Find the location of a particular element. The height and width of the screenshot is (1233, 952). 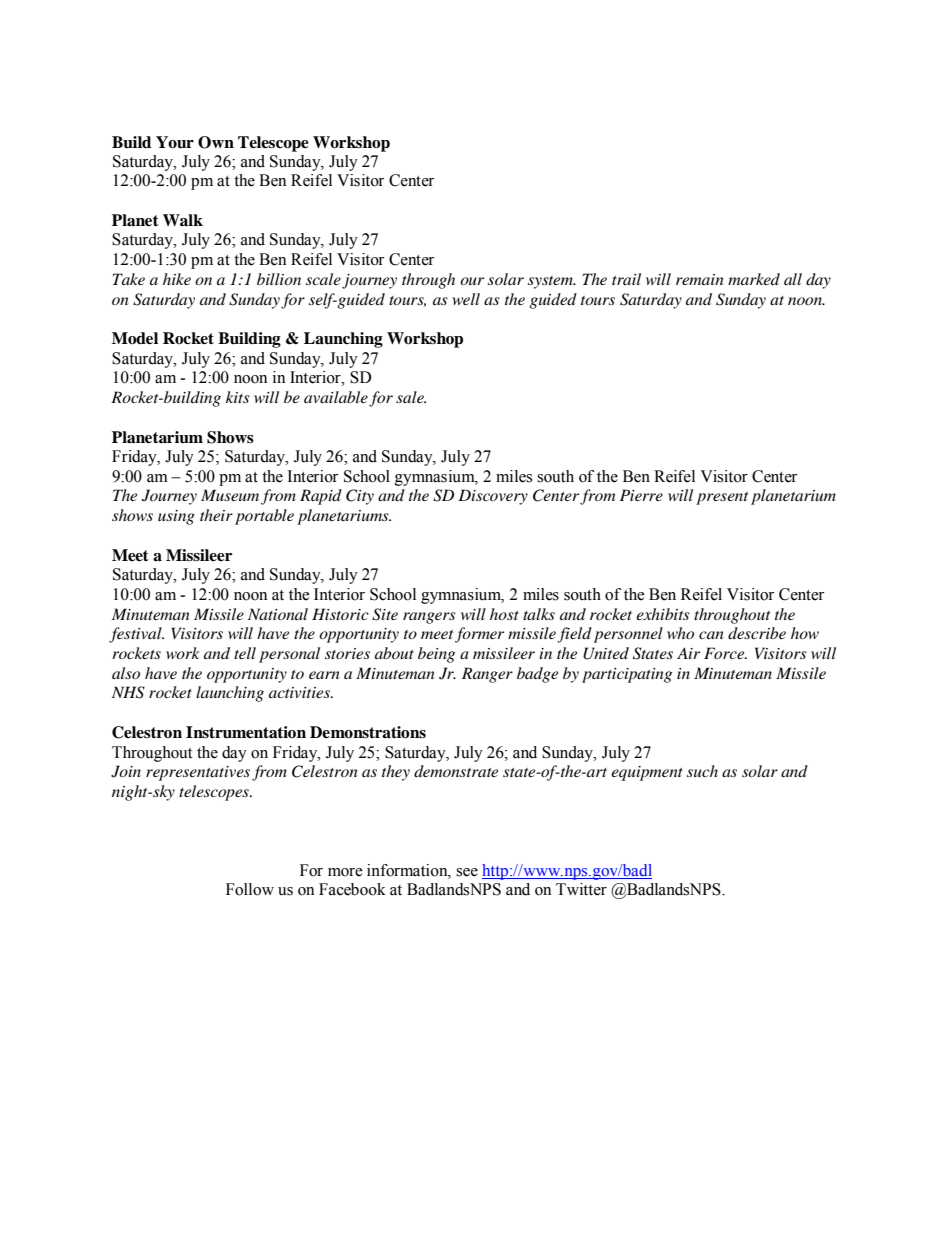

see is located at coordinates (467, 872).
